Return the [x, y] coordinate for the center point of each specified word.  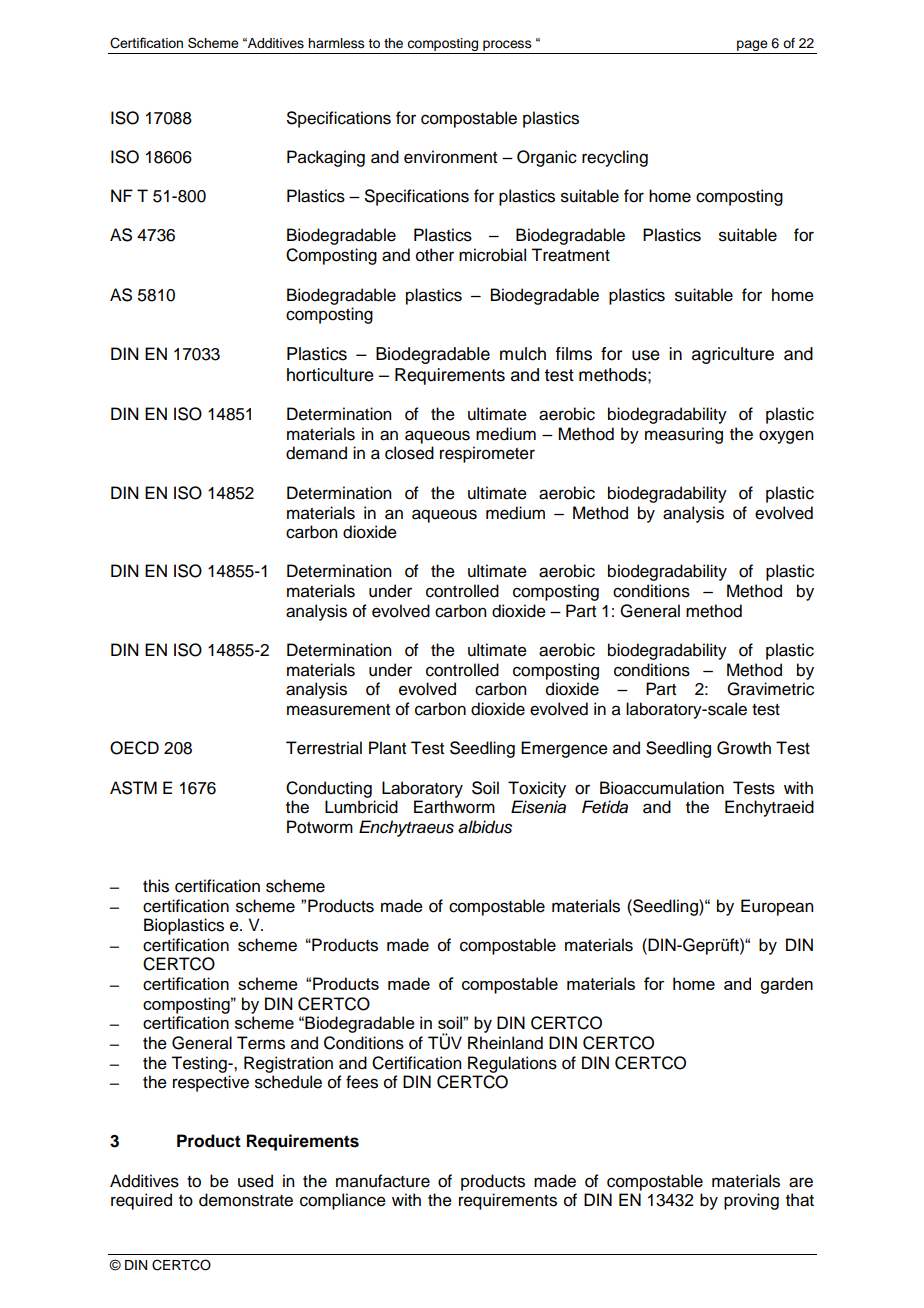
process [507, 47]
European [777, 907]
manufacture [383, 1181]
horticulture [330, 375]
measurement [338, 710]
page [752, 47]
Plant [387, 748]
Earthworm [454, 807]
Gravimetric [770, 689]
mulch [523, 354]
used [255, 1181]
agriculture [733, 355]
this [156, 886]
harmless [336, 43]
